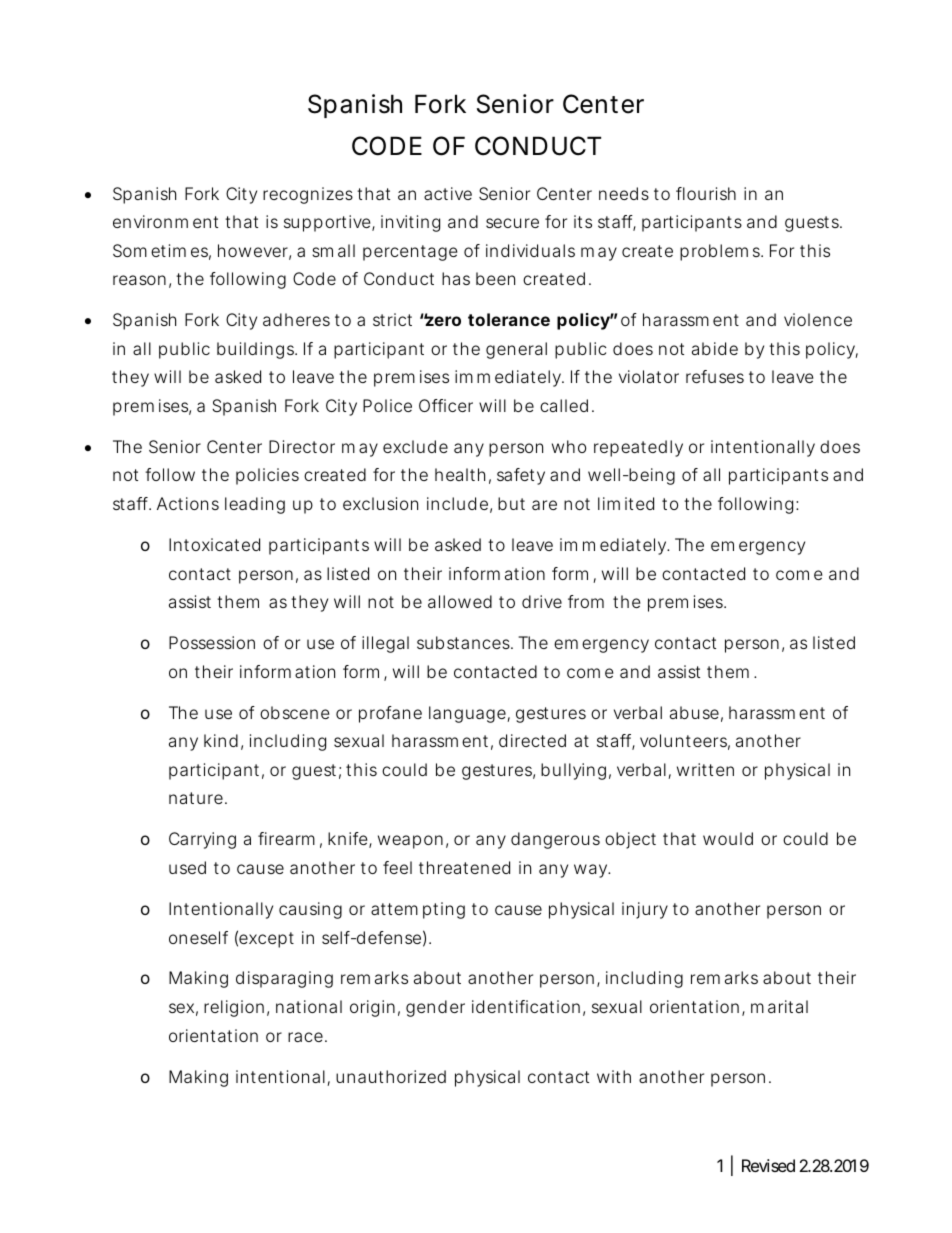  Describe the element at coordinates (512, 223) in the screenshot. I see `secure` at that location.
